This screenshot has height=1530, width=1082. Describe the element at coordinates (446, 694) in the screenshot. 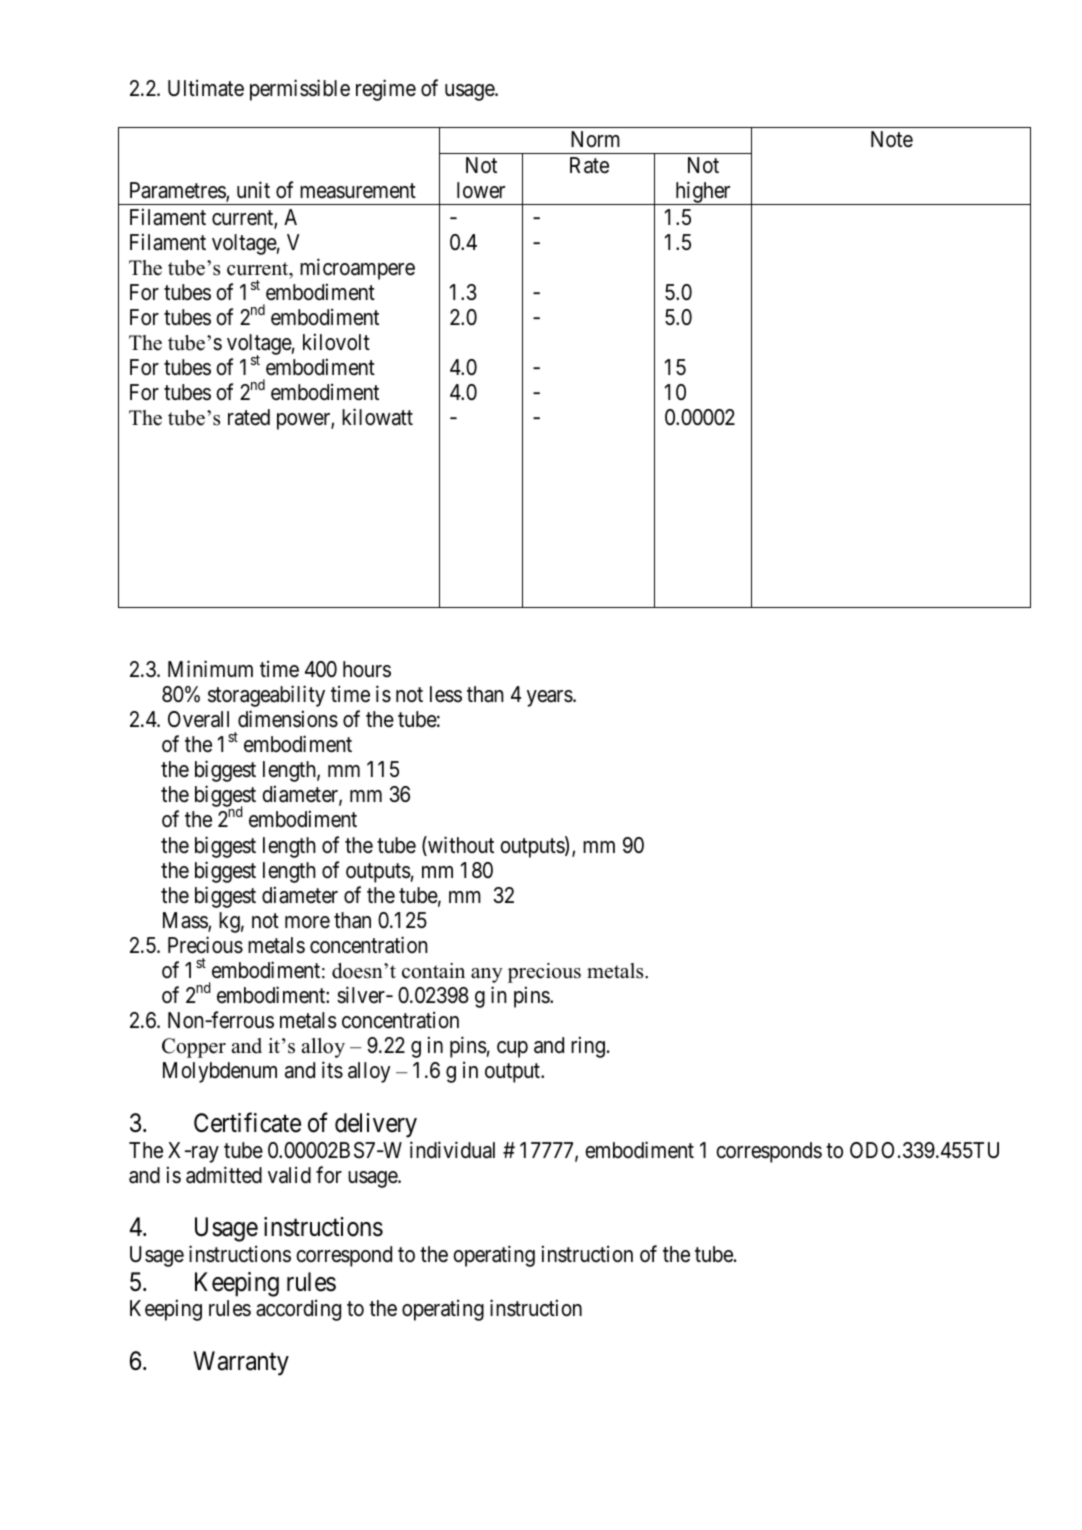

I see `less` at that location.
